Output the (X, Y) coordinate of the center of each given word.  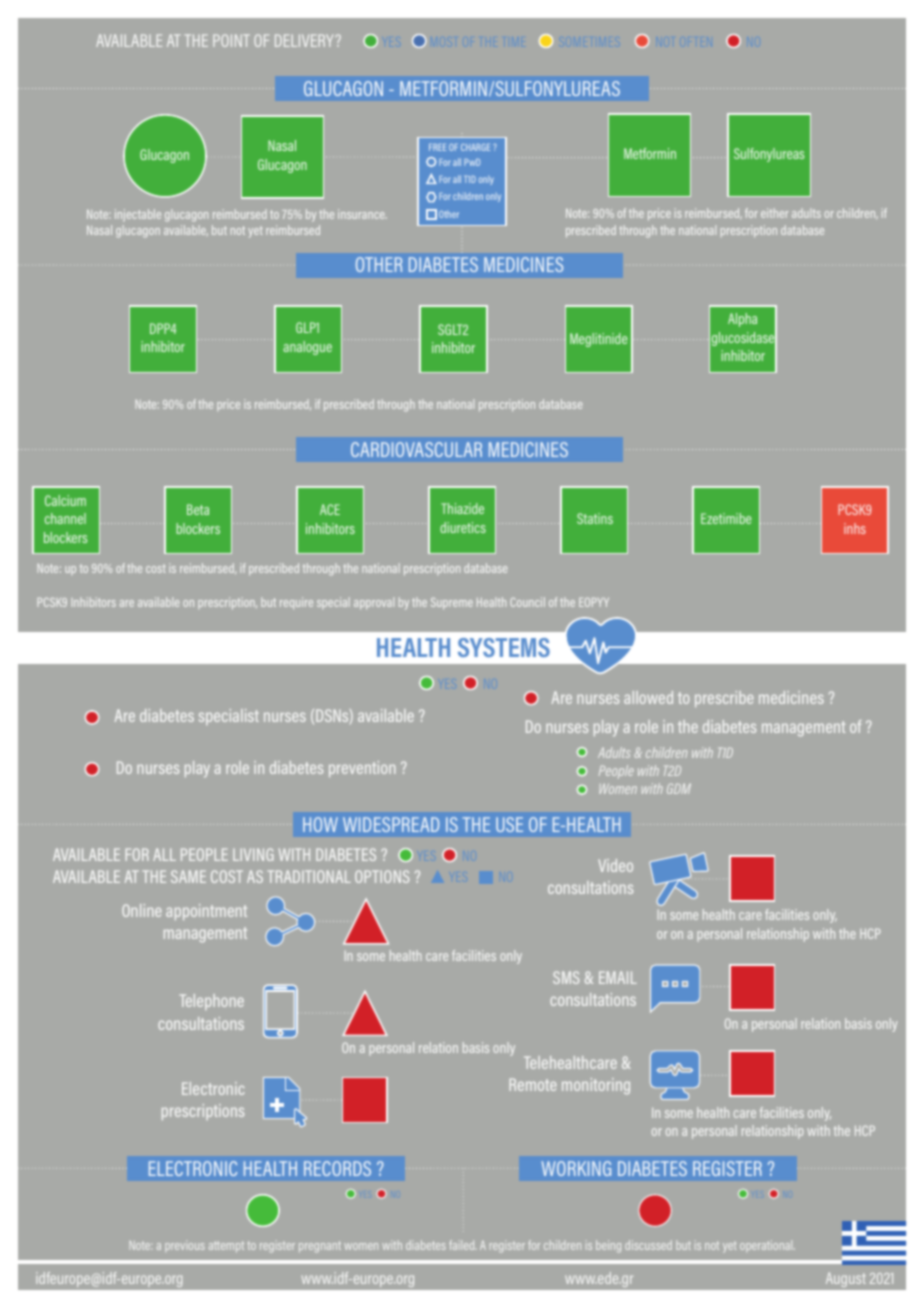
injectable (138, 215)
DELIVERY (306, 40)
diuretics (463, 527)
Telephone (212, 1002)
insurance (362, 214)
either (774, 213)
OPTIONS (382, 876)
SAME (188, 876)
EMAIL (618, 977)
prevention (362, 769)
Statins (595, 518)
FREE (437, 147)
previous (185, 1246)
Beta (198, 509)
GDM (679, 788)
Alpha (742, 320)
